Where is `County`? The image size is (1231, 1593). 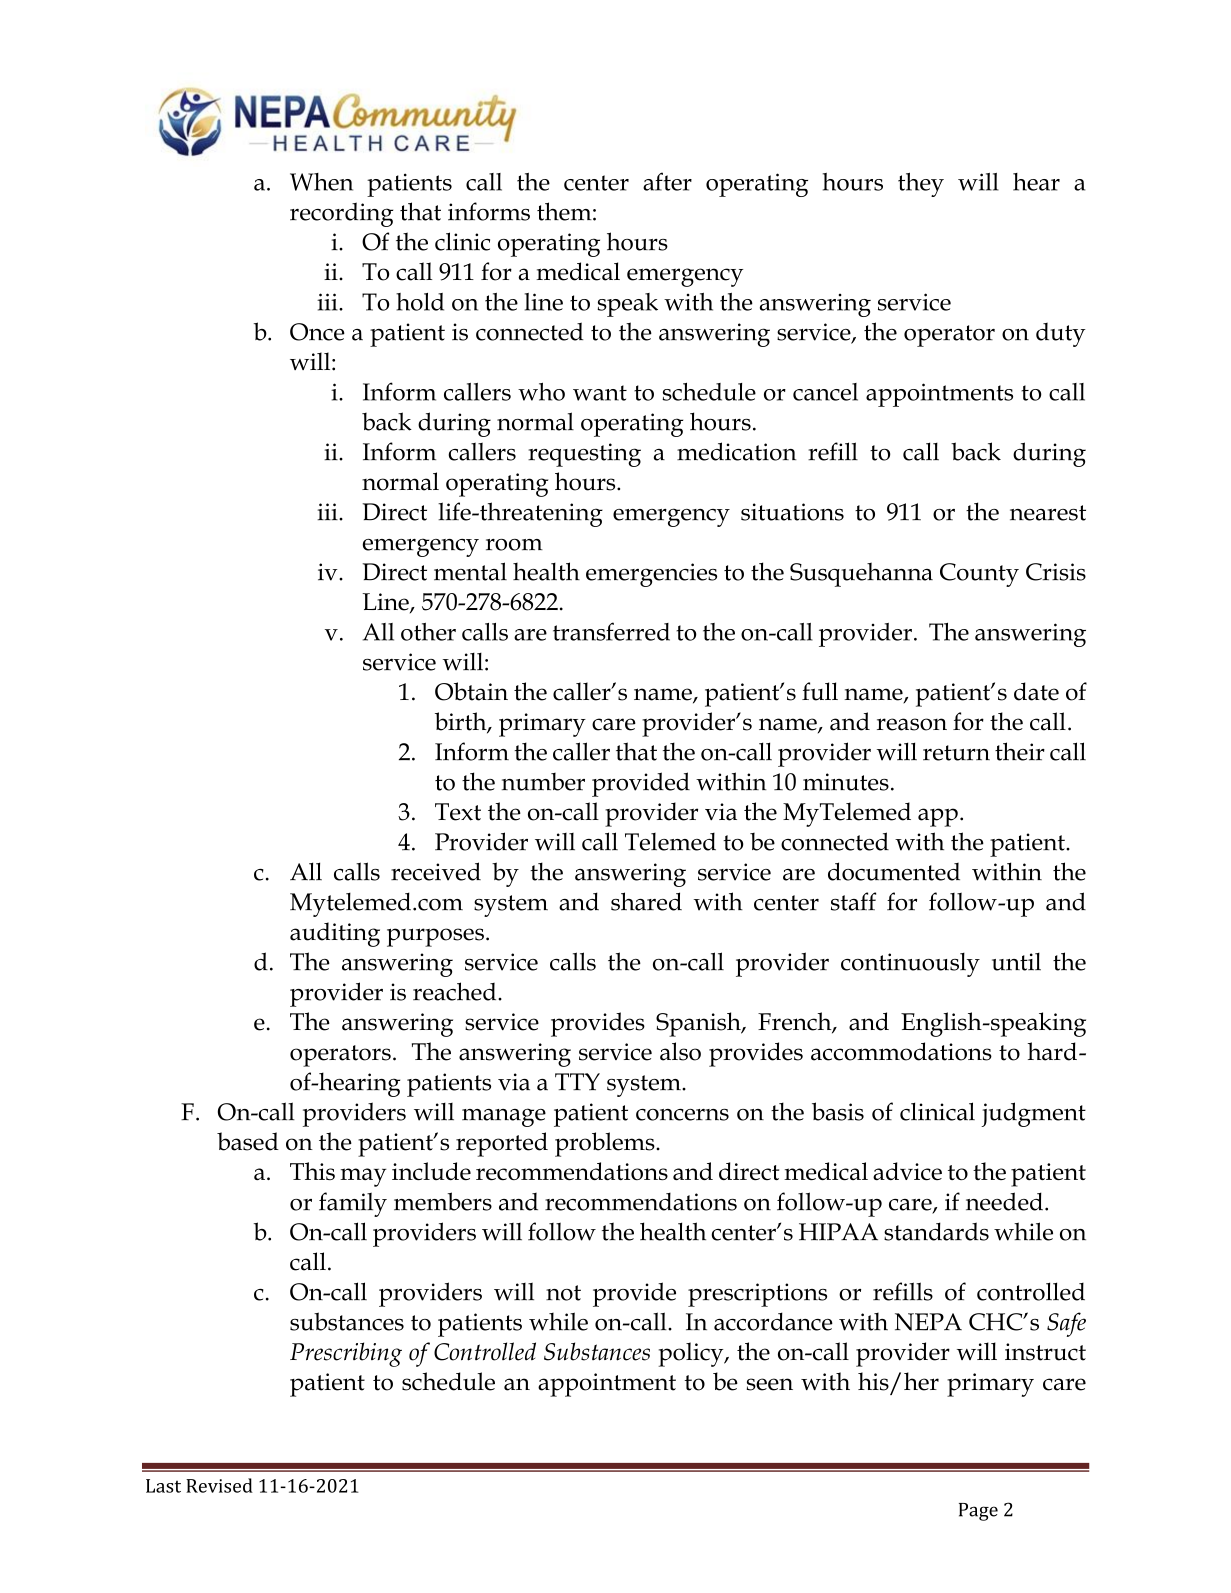 County is located at coordinates (979, 575).
